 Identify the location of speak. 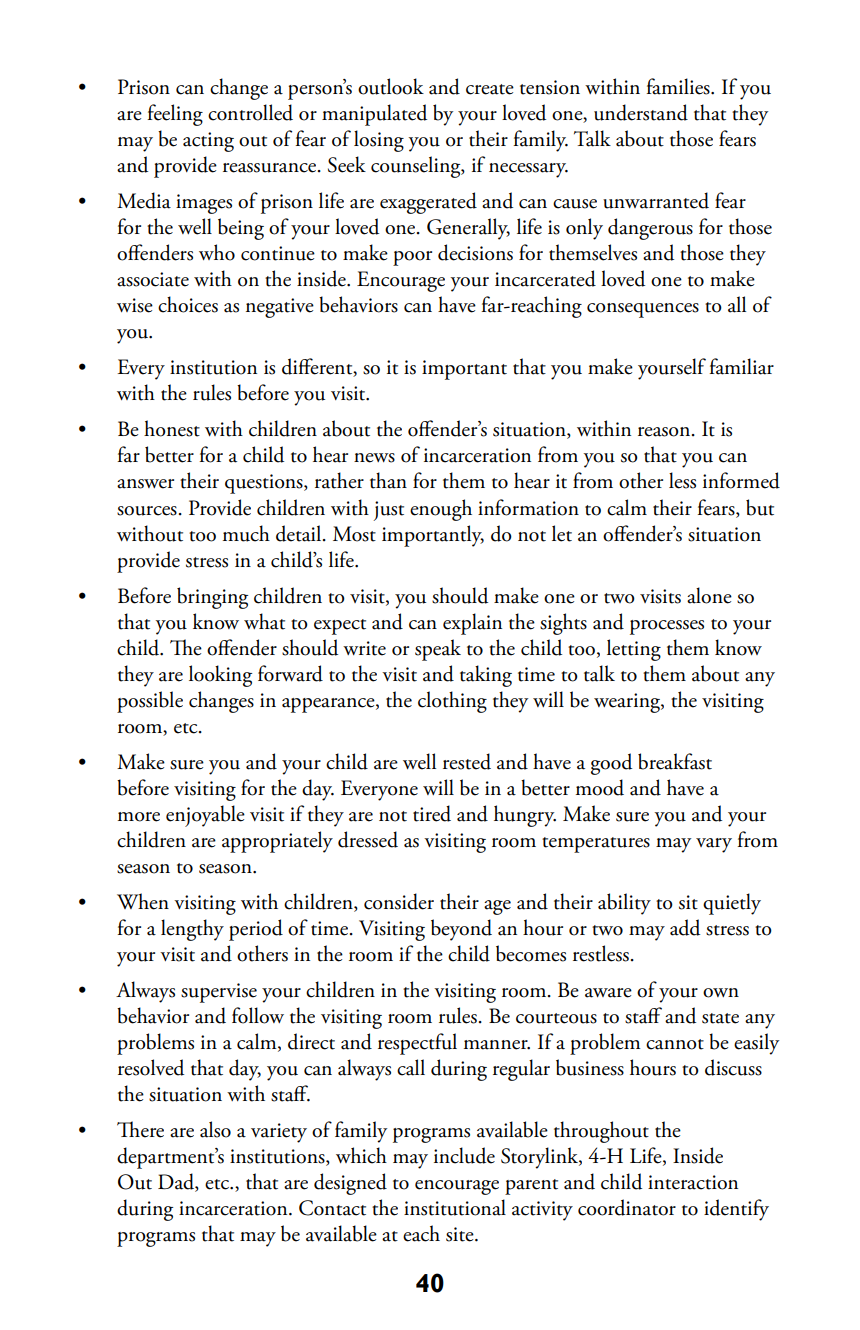
(438, 650).
